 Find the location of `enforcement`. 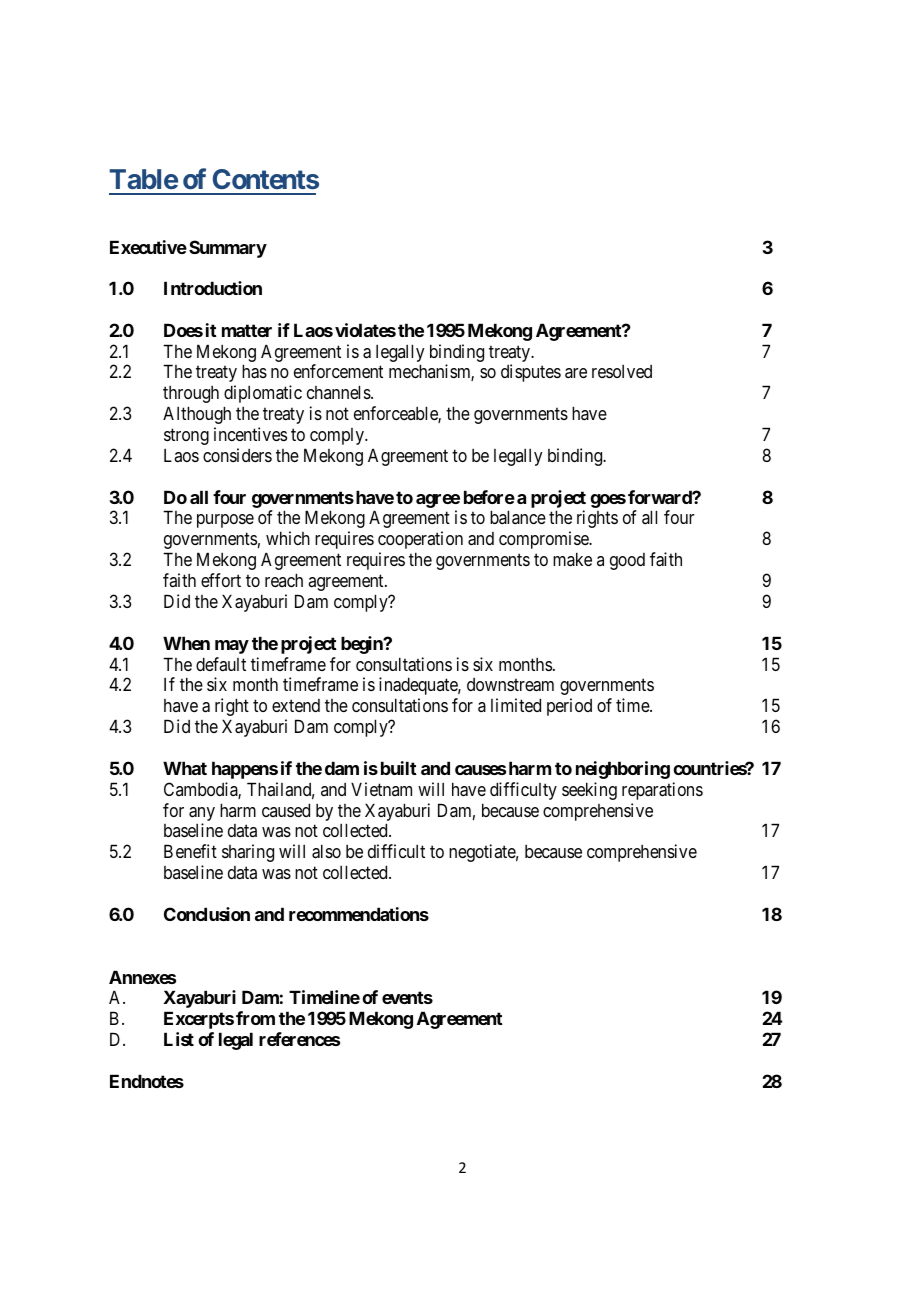

enforcement is located at coordinates (338, 371).
